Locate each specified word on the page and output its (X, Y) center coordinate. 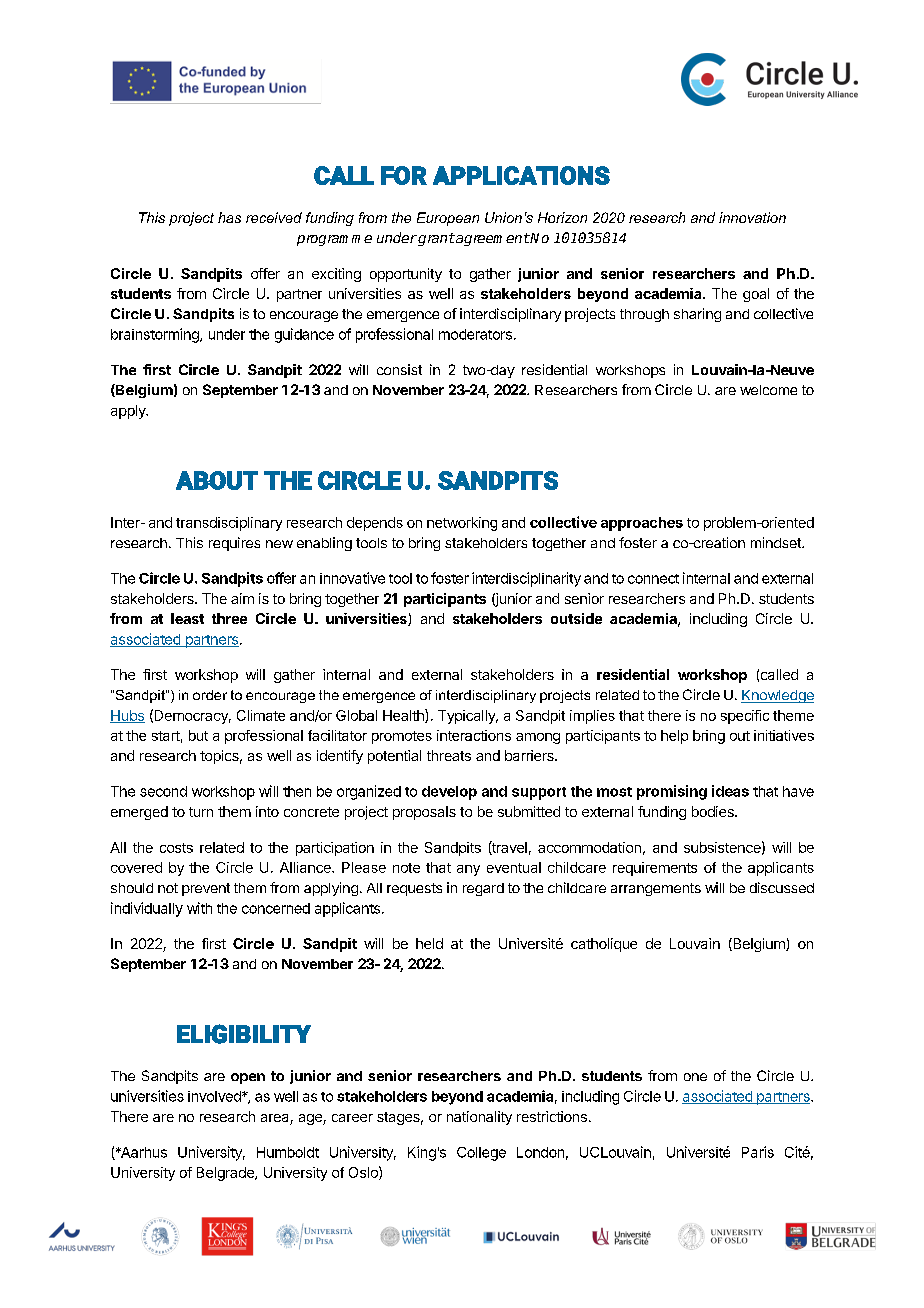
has (229, 217)
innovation (752, 217)
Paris (758, 1152)
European (448, 219)
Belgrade (226, 1174)
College (481, 1154)
